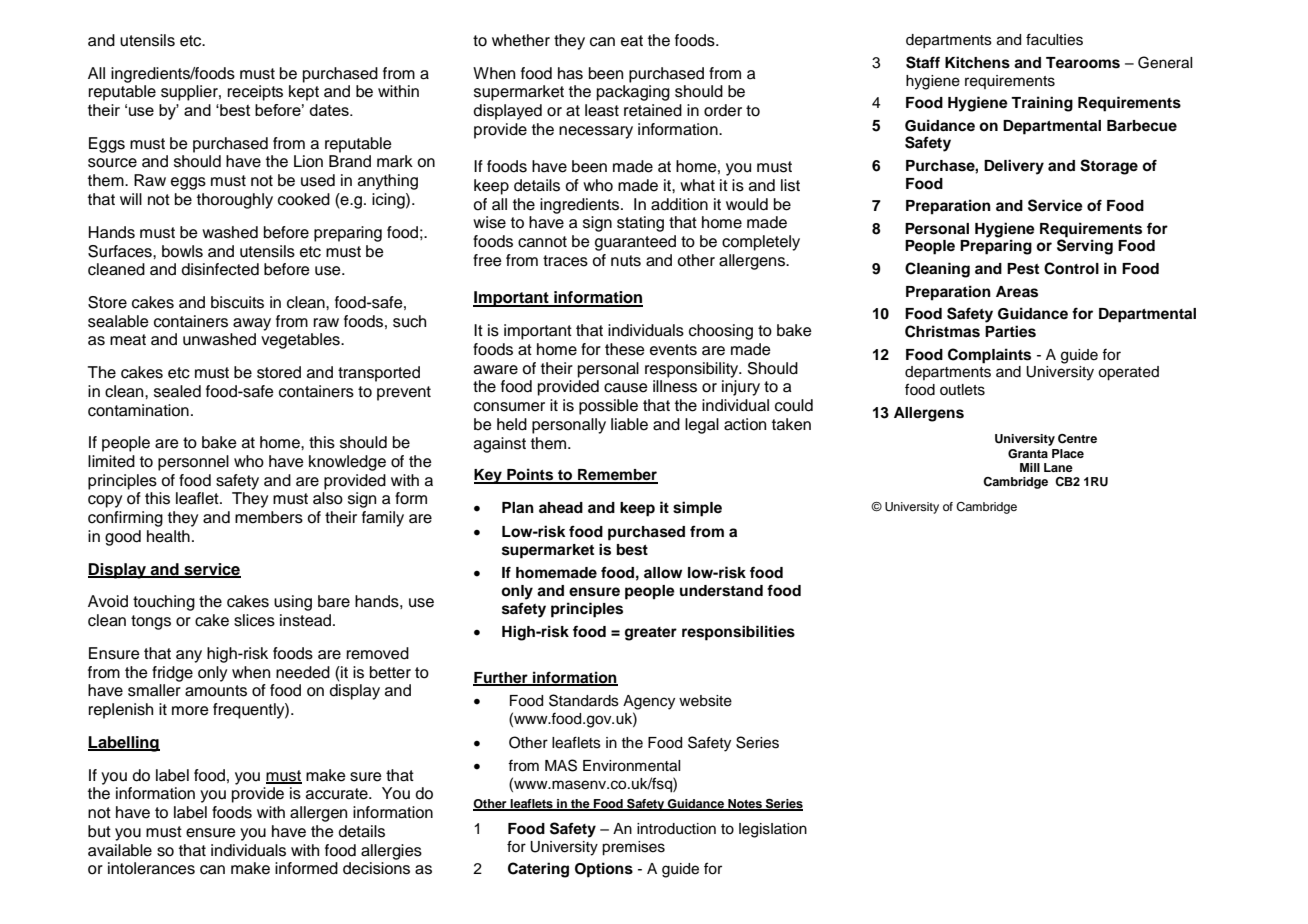 The image size is (1308, 924). Describe the element at coordinates (1023, 269) in the screenshot. I see `Pest` at that location.
